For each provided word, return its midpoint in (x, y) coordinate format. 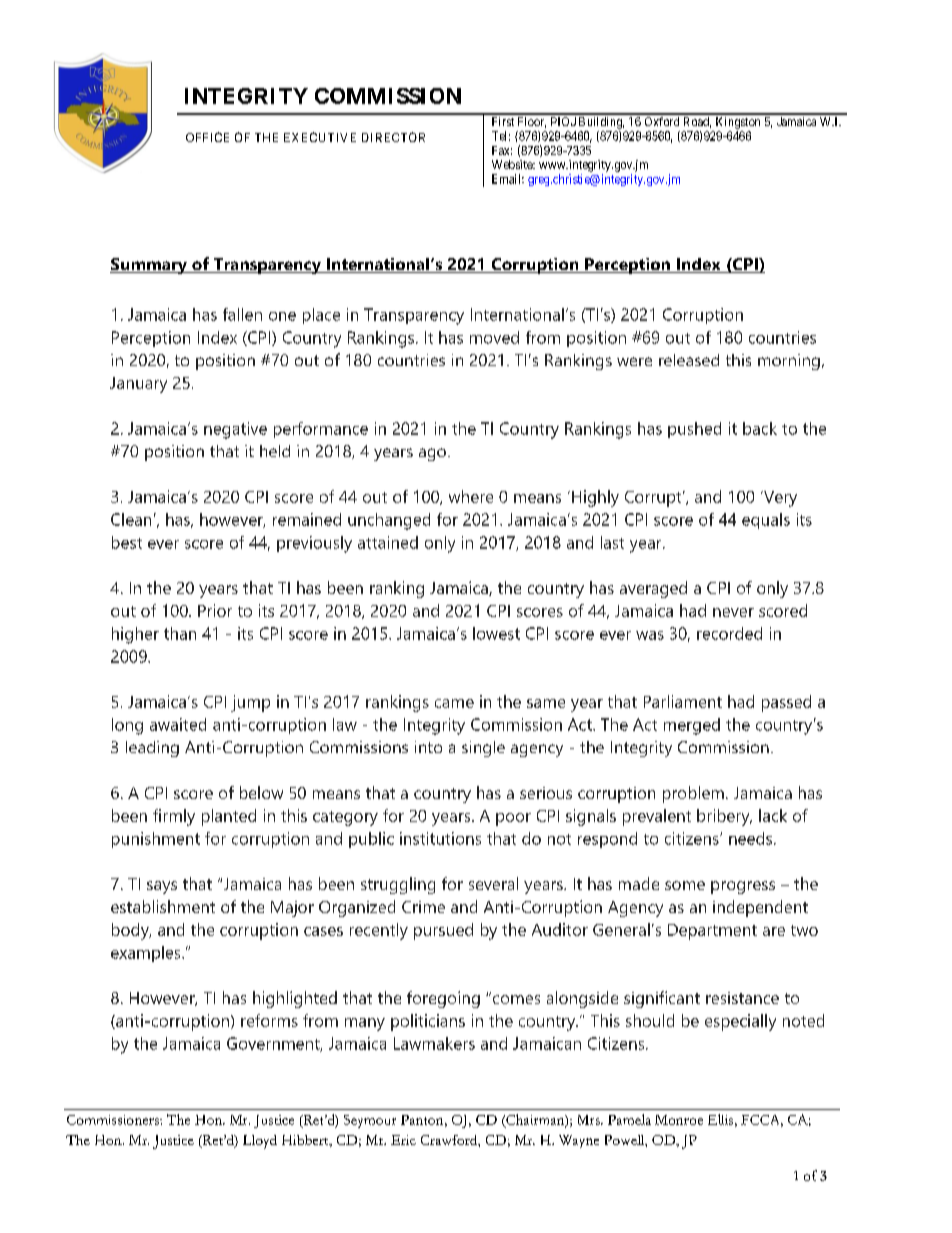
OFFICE (207, 137)
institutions (440, 838)
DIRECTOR (393, 137)
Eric (403, 1140)
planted (229, 817)
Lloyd (260, 1142)
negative (235, 430)
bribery (724, 817)
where (471, 496)
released (689, 360)
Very (779, 499)
